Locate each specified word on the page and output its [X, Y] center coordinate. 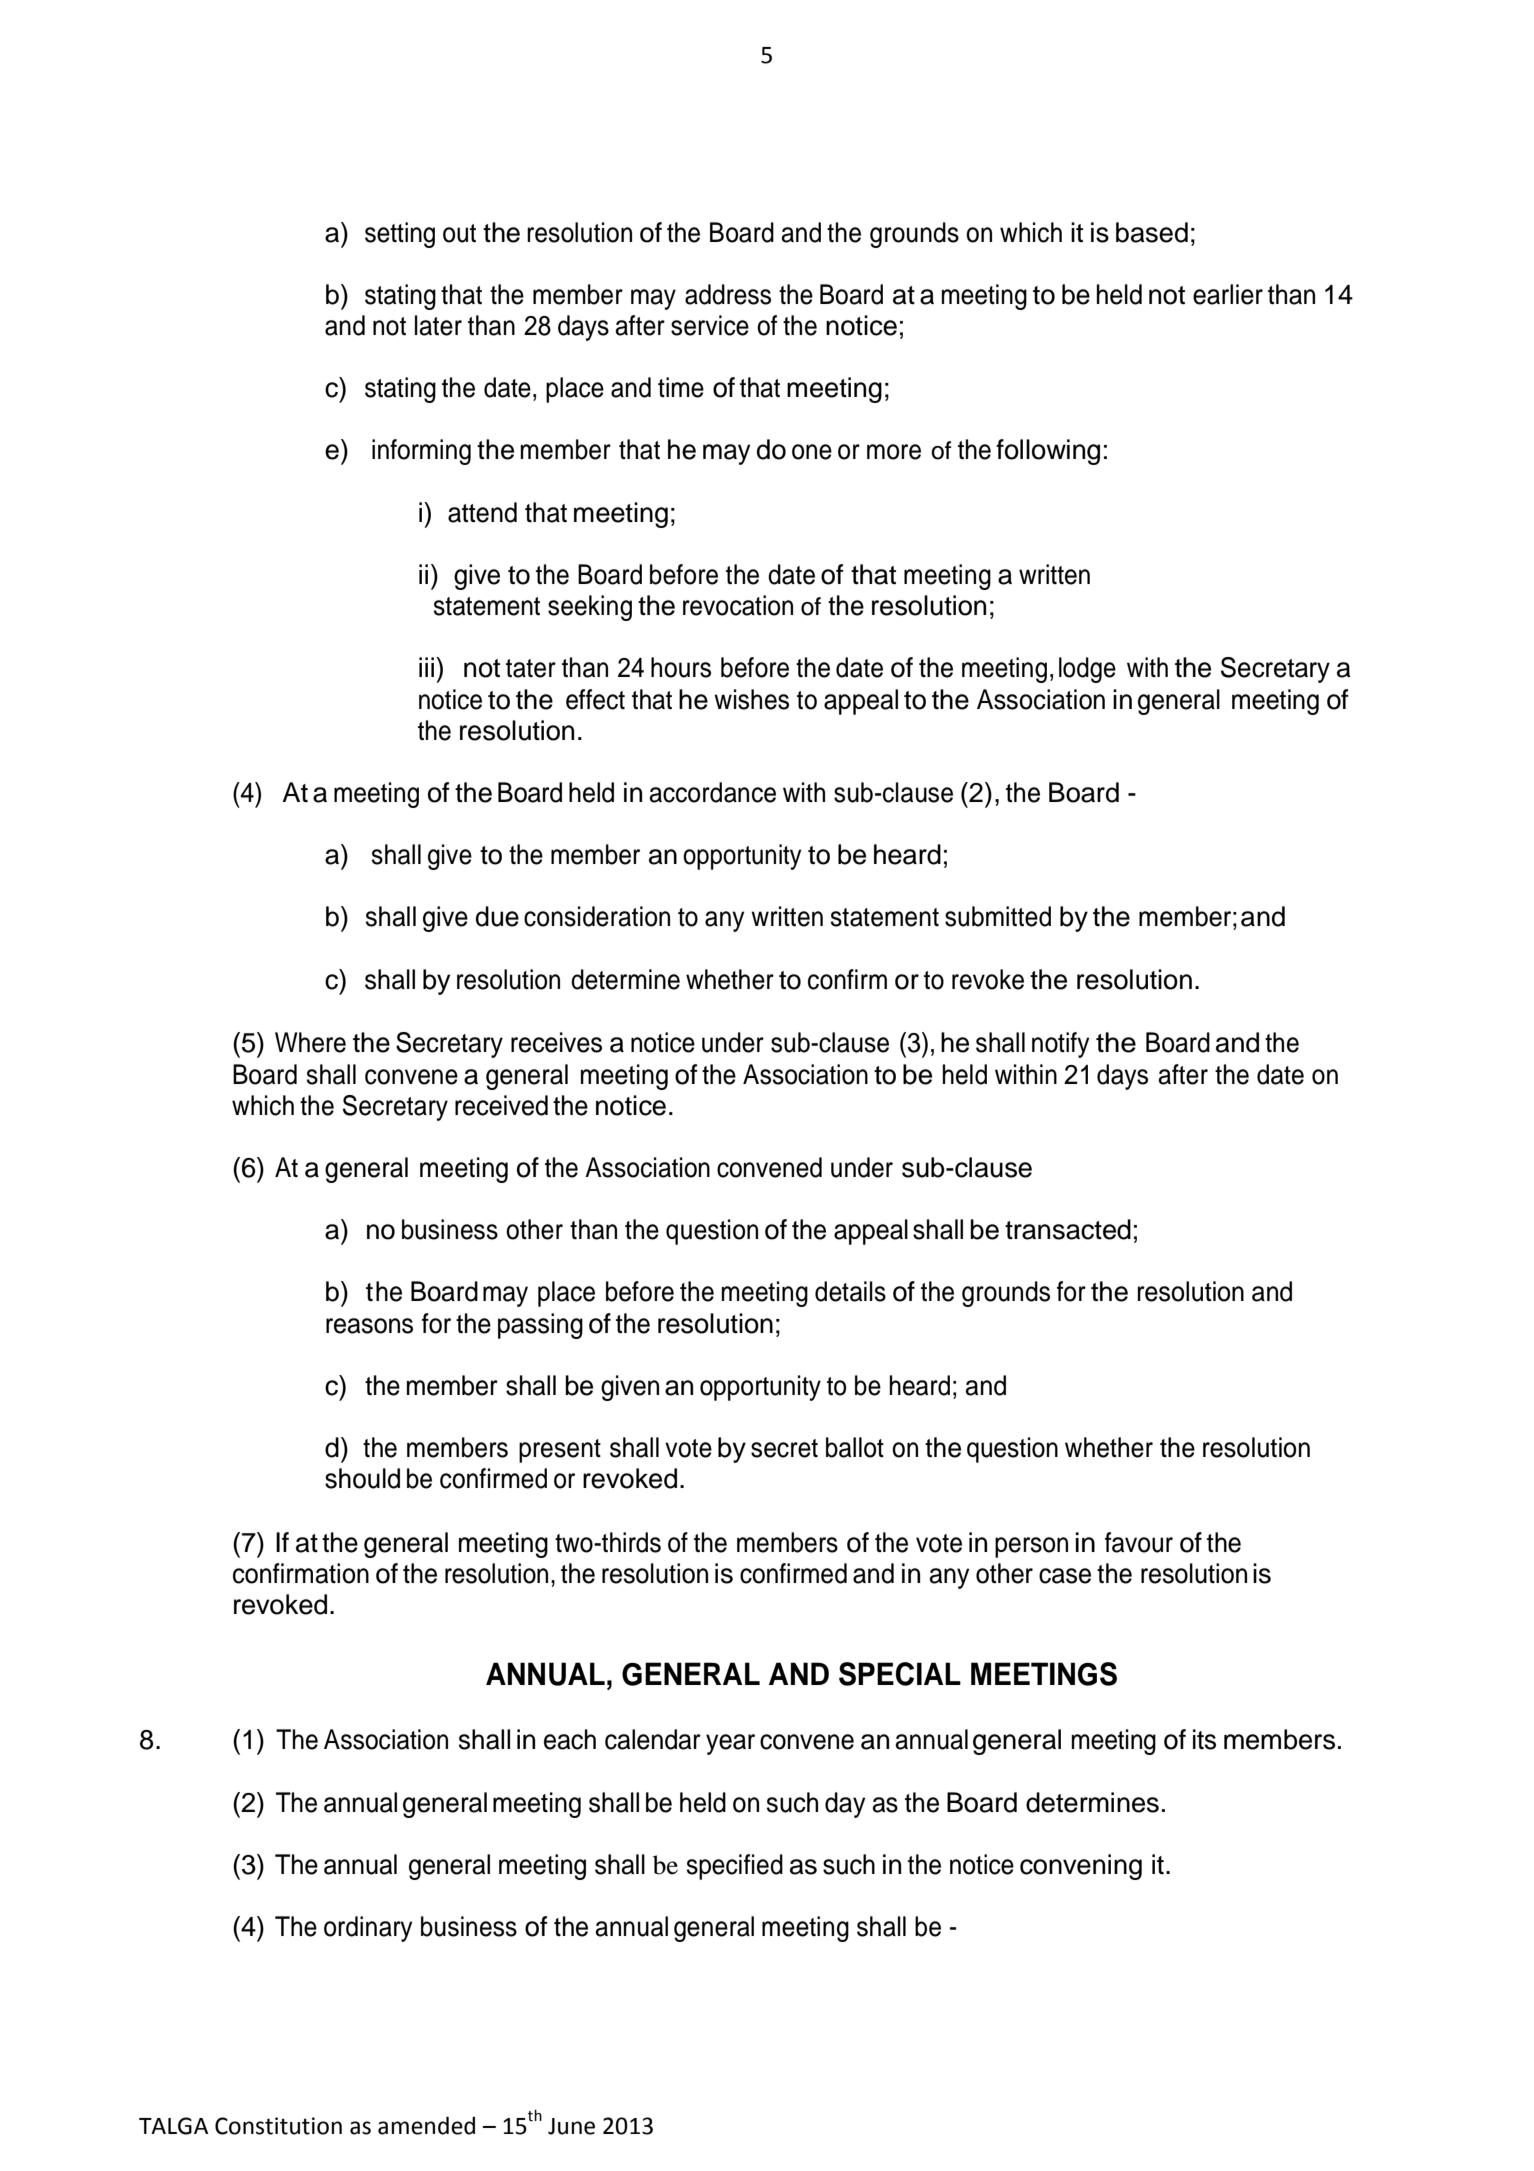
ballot [855, 1447]
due [497, 916]
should [362, 1478]
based [1152, 232]
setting [400, 235]
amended [426, 2125]
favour [1139, 1542]
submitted [998, 916]
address [728, 294]
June [571, 2126]
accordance [712, 792]
